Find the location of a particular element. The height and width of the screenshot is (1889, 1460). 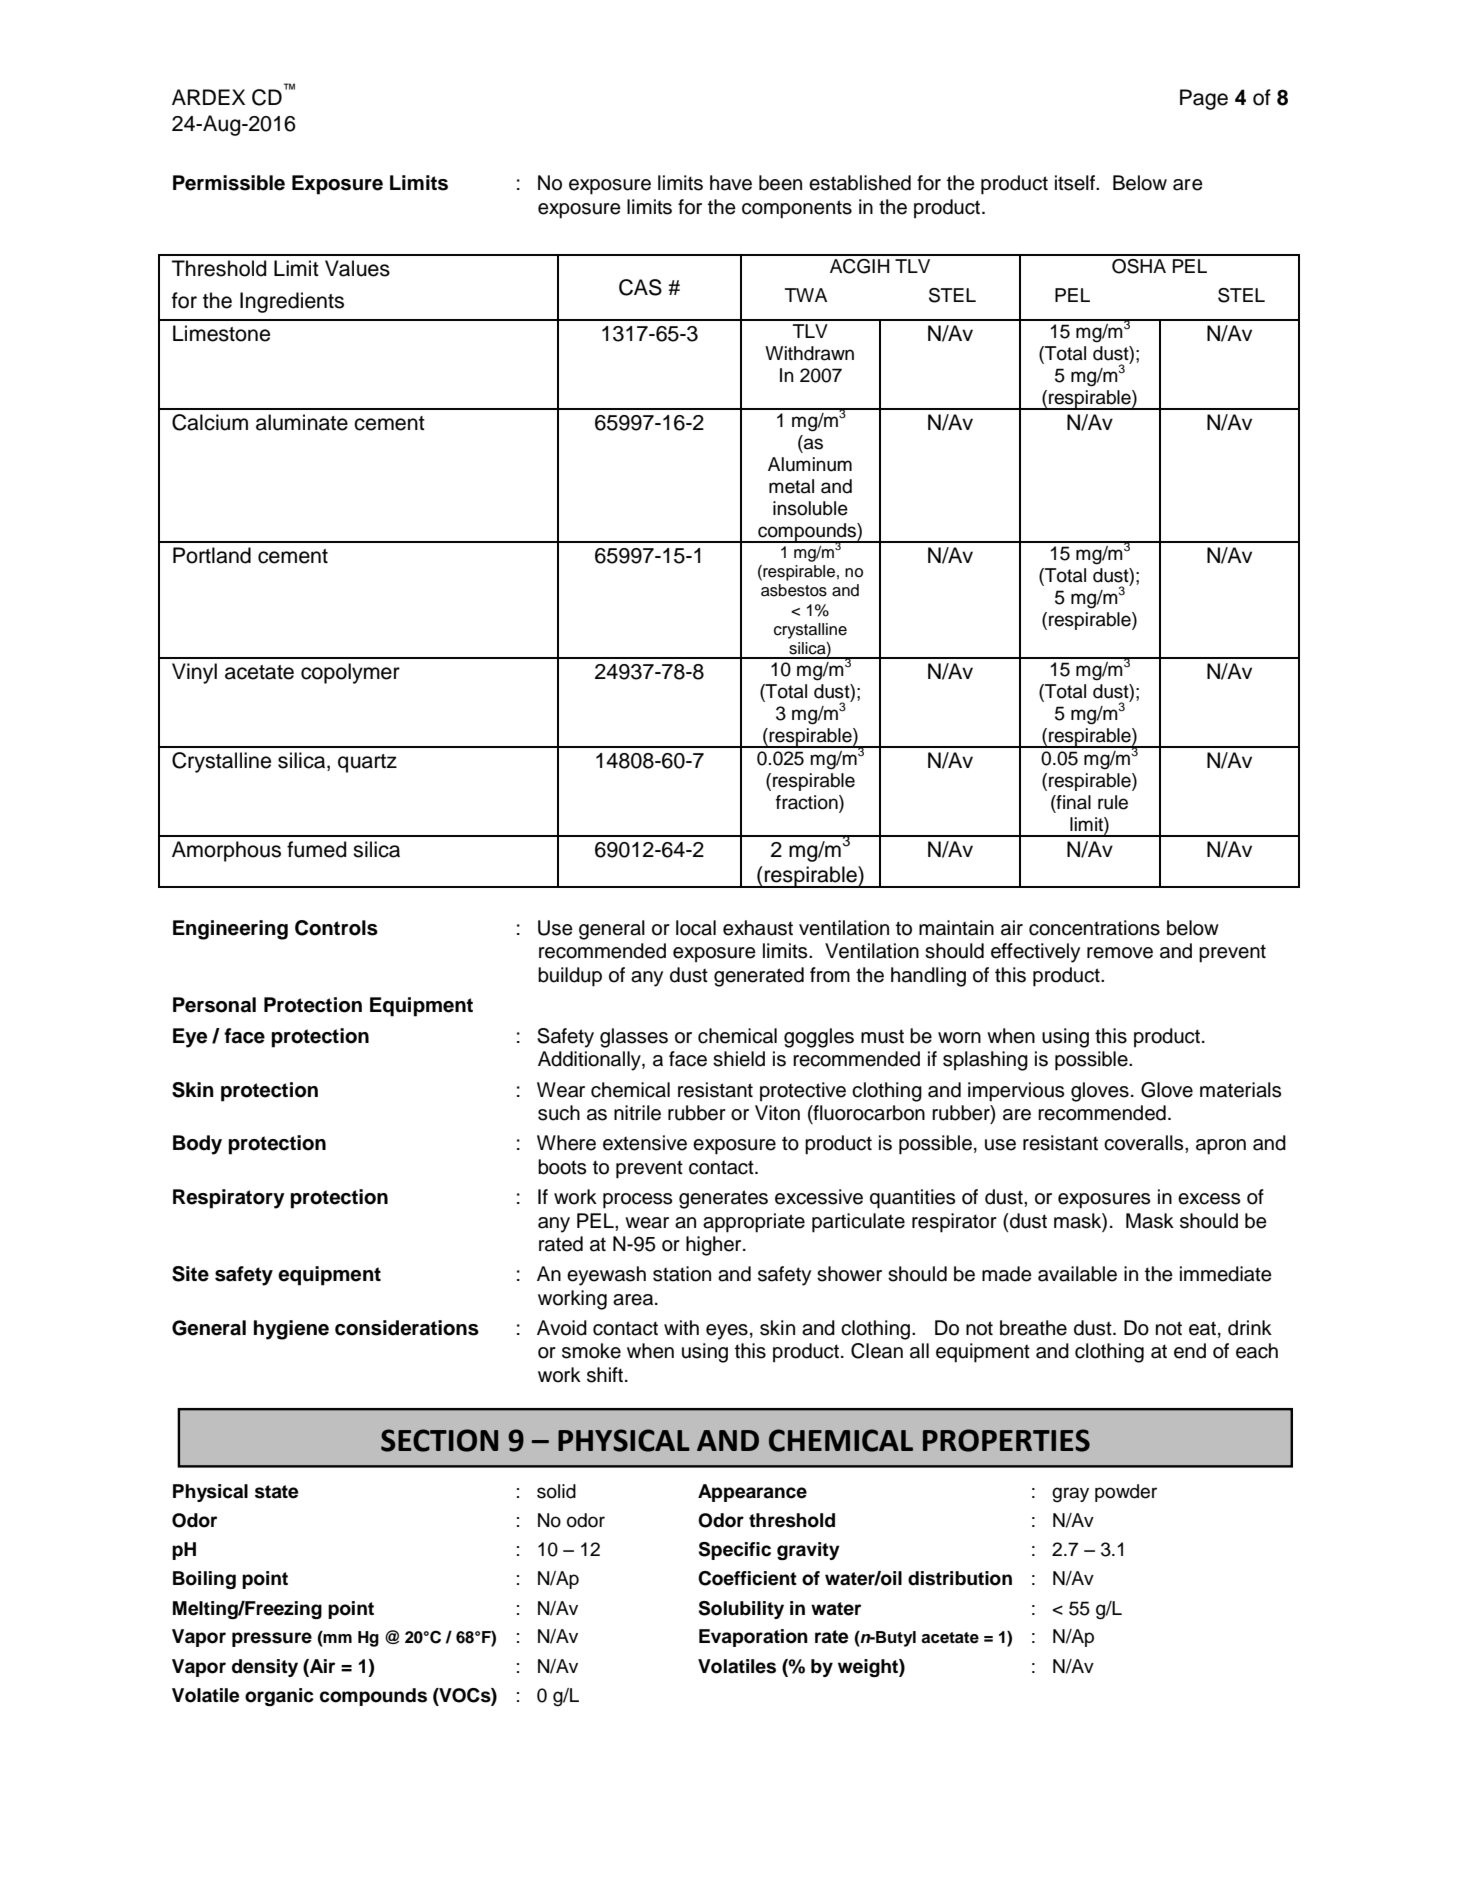

pressure is located at coordinates (272, 1639).
